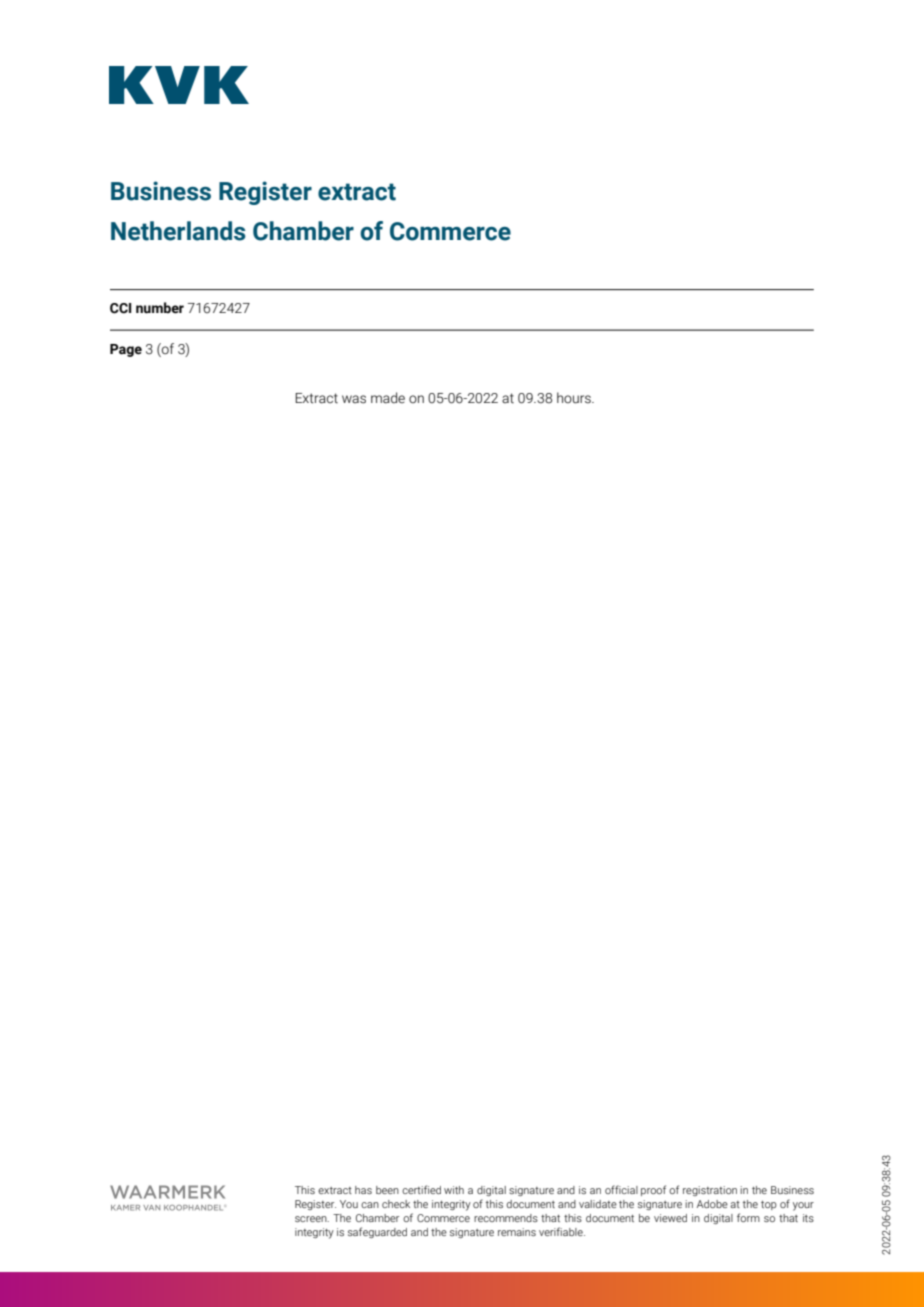 This page has height=1307, width=924. Describe the element at coordinates (712, 1204) in the page. I see `Adobe` at that location.
